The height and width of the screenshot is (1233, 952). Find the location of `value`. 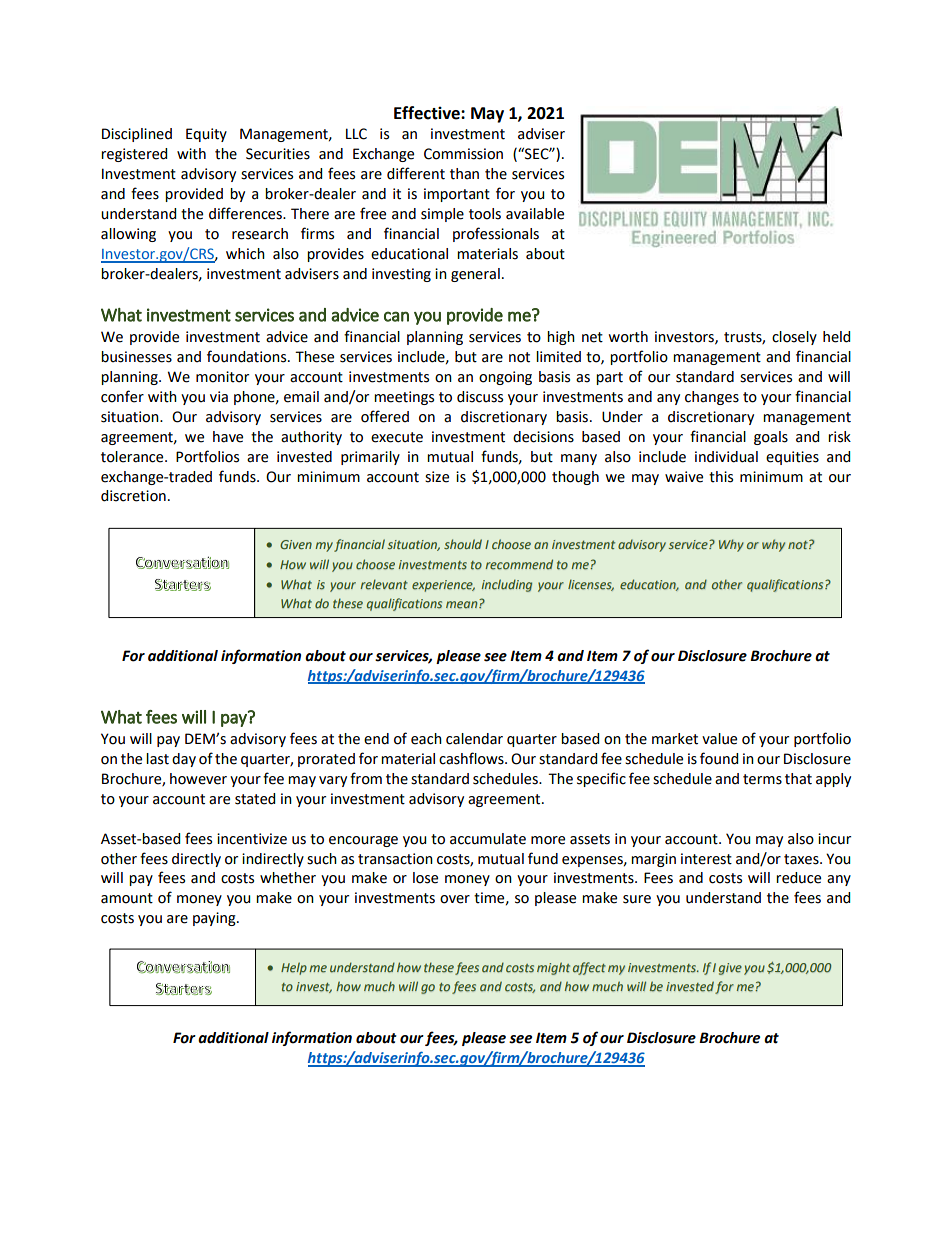

value is located at coordinates (719, 739).
